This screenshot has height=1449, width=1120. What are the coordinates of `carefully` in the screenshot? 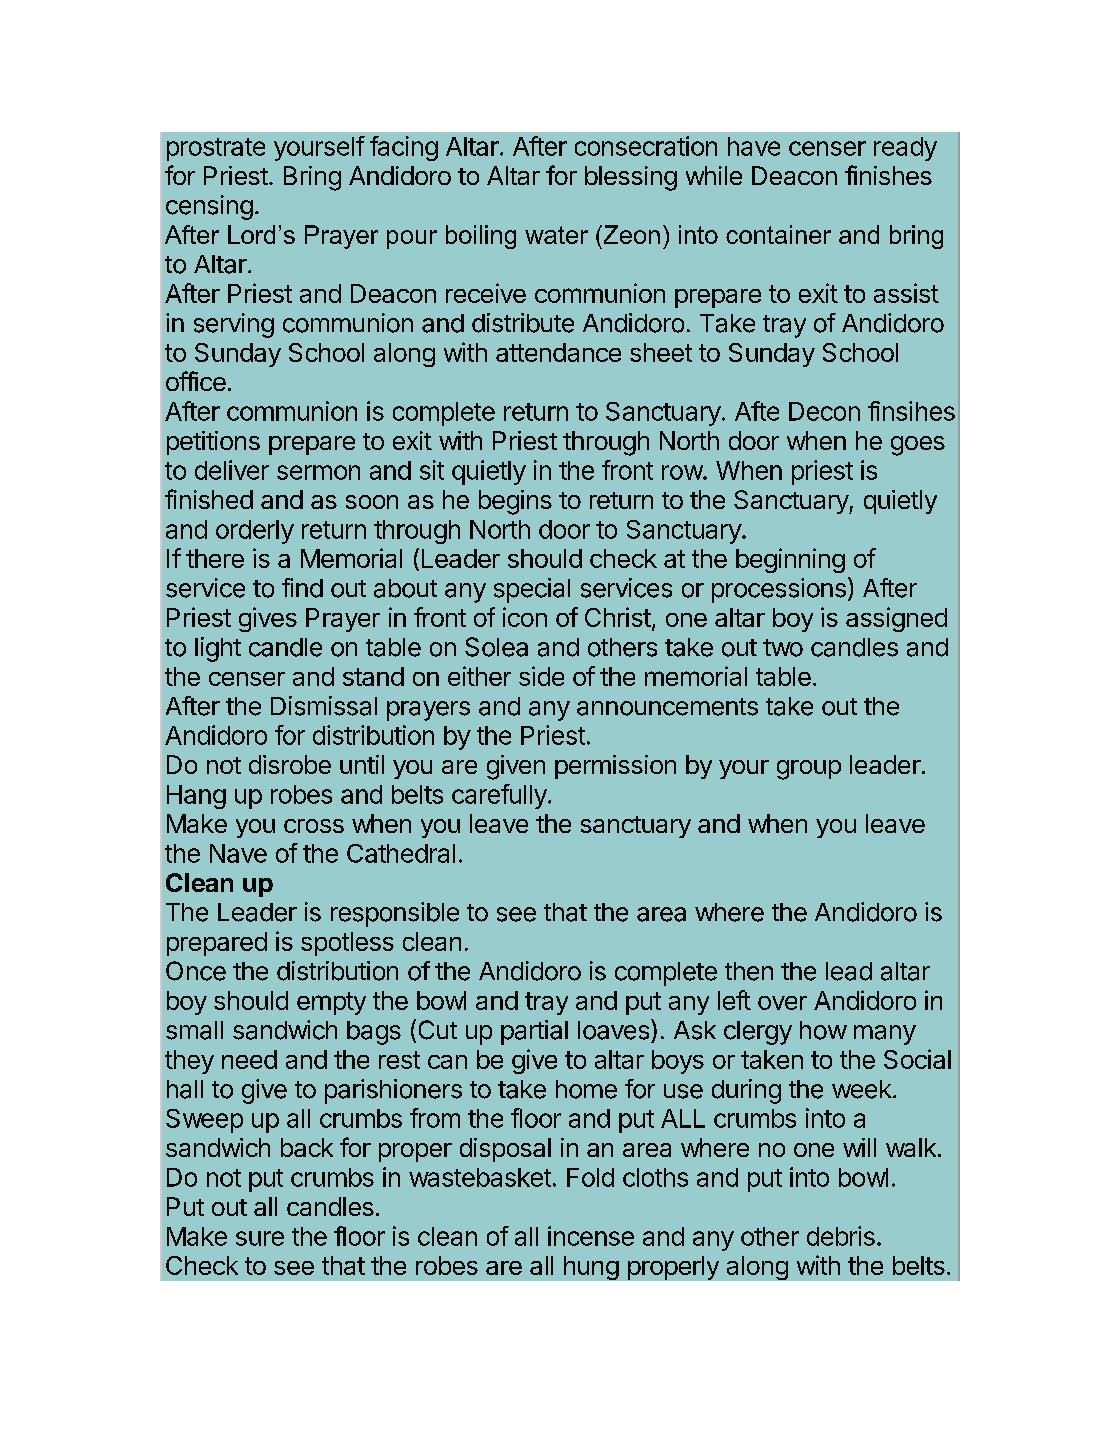 It's located at (500, 796).
